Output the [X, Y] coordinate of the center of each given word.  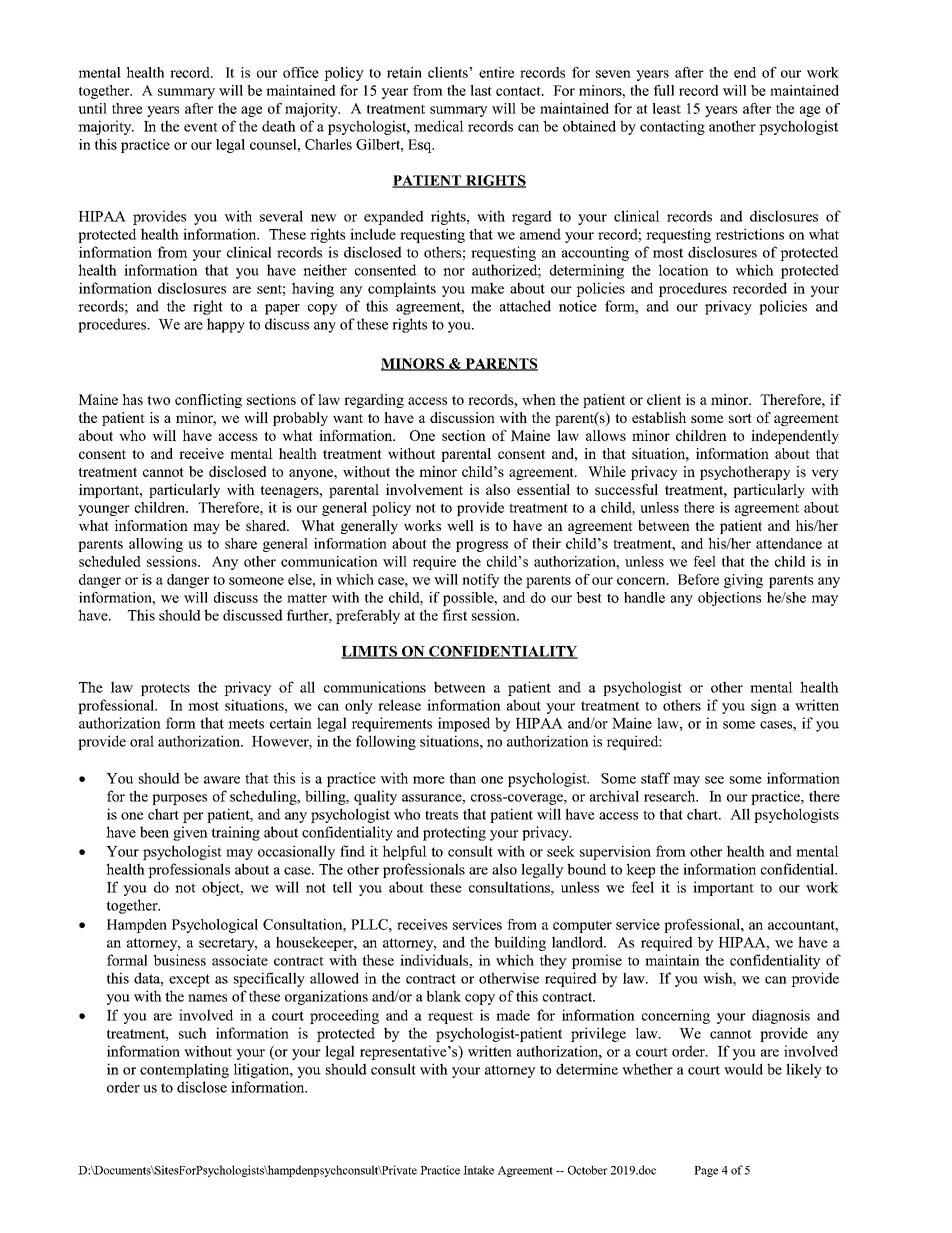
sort [740, 418]
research [671, 796]
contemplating [184, 1070]
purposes [179, 799]
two [158, 400]
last [481, 90]
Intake [478, 1170]
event [201, 127]
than [463, 778]
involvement [424, 489]
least [666, 108]
